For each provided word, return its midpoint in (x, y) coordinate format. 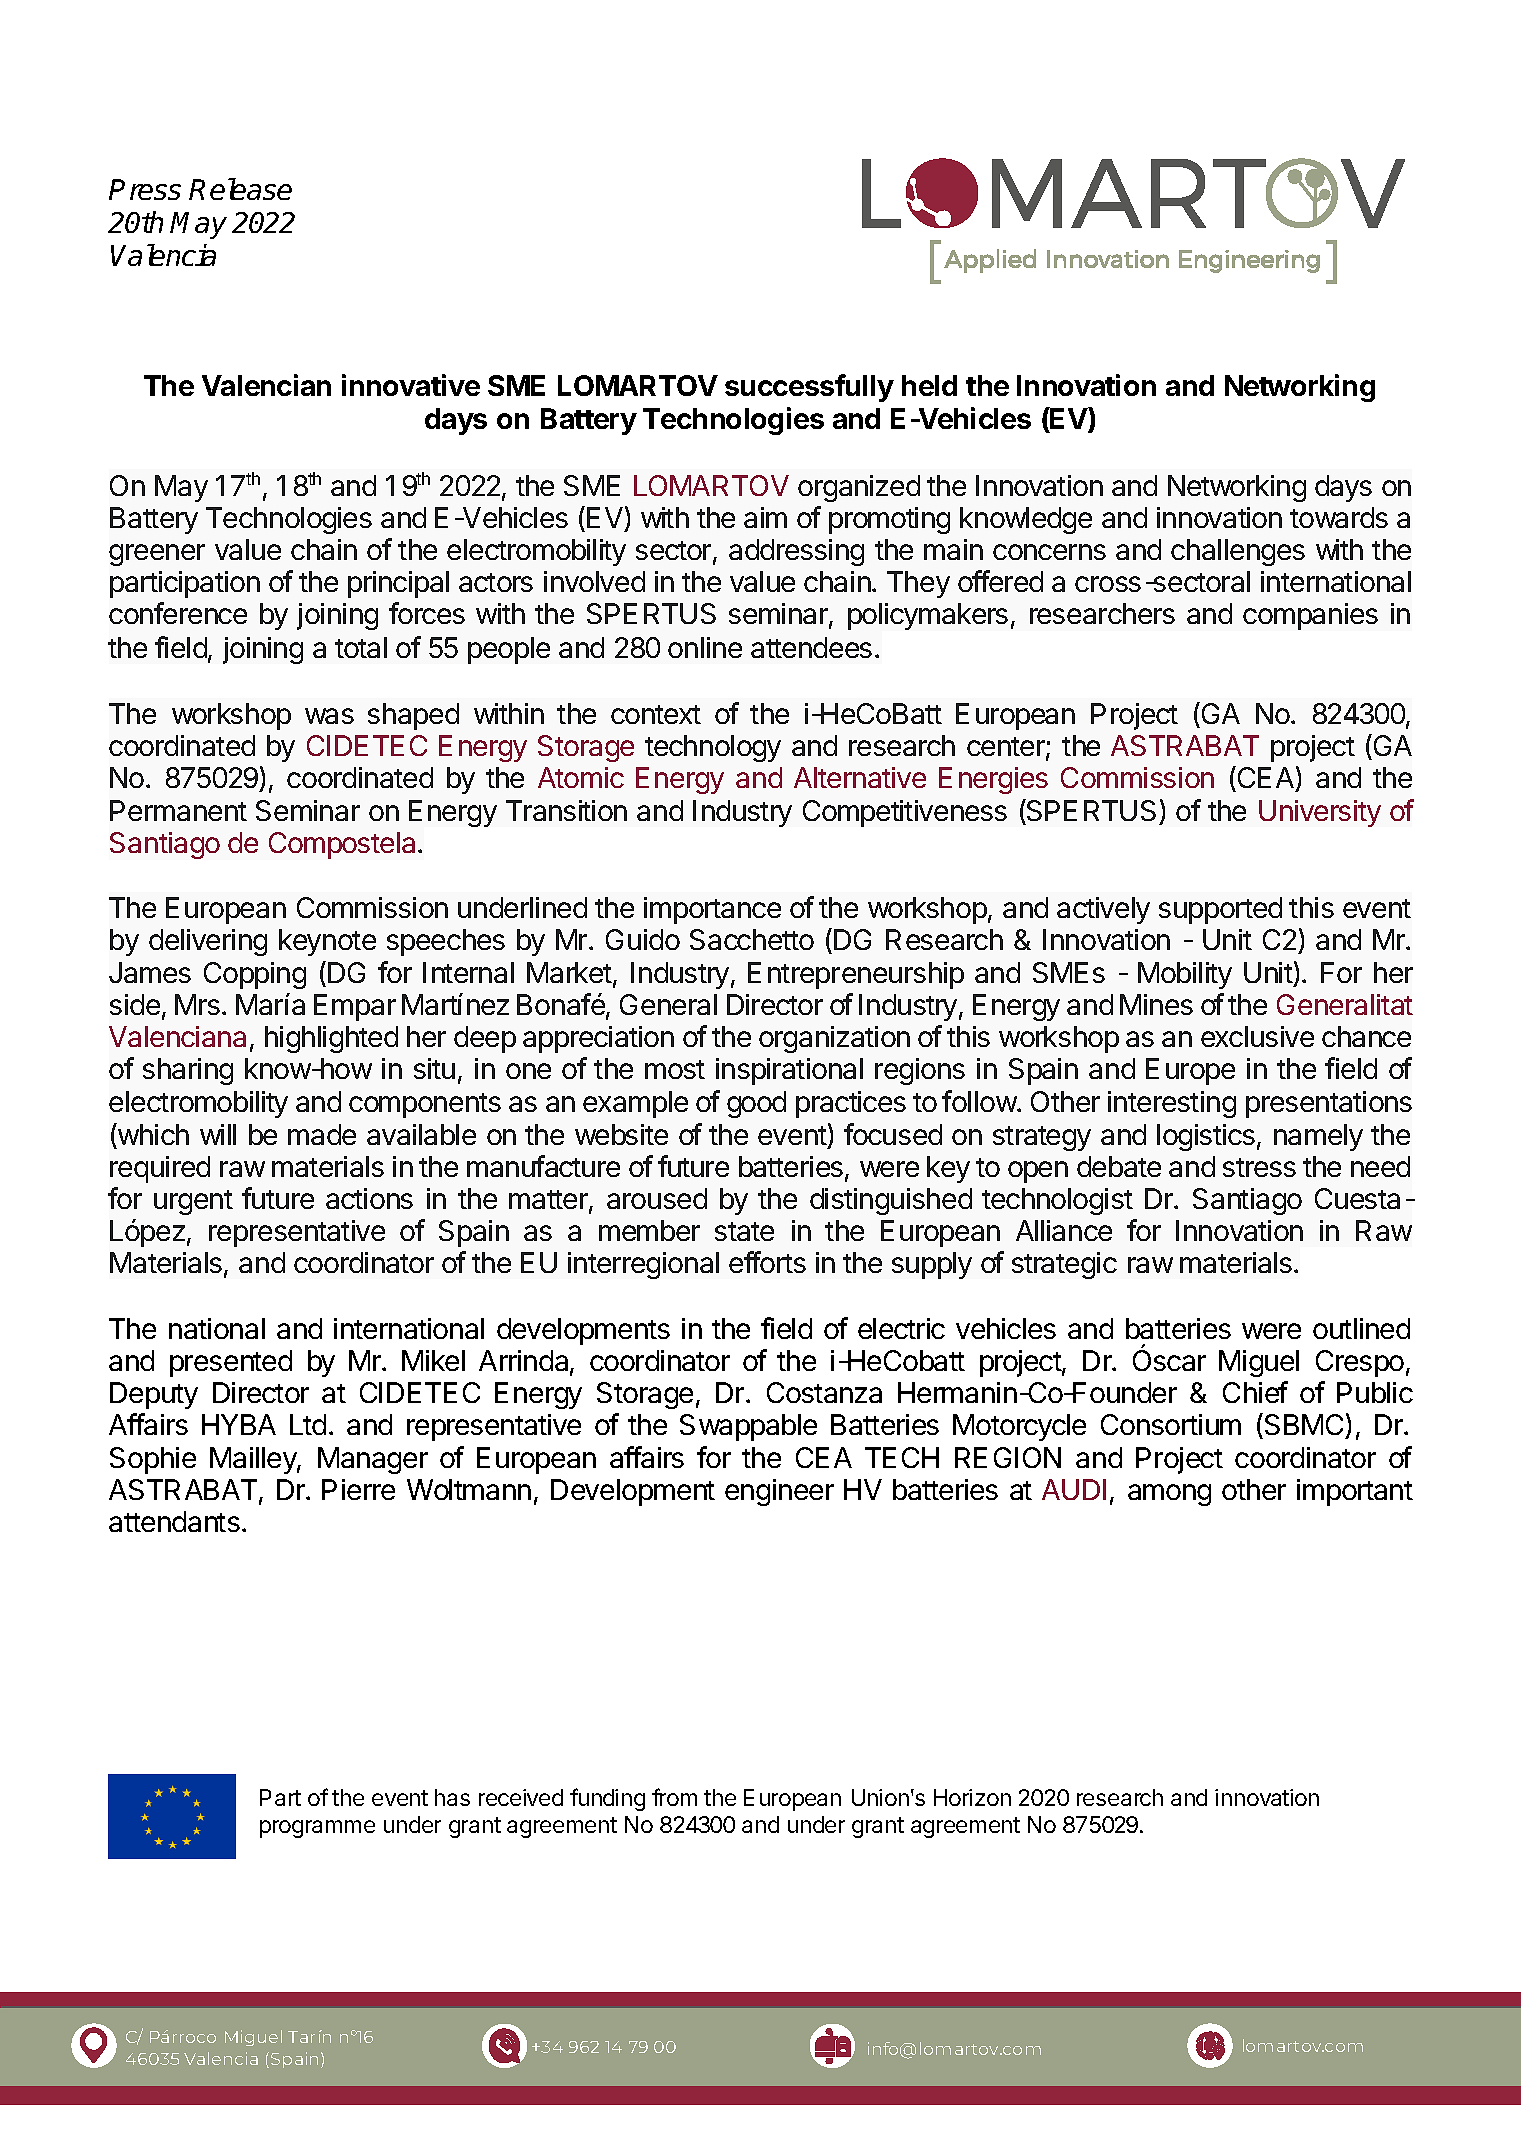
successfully (809, 388)
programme (317, 1829)
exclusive (1257, 1036)
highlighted (331, 1039)
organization (834, 1039)
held (929, 385)
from (674, 1797)
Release (240, 189)
